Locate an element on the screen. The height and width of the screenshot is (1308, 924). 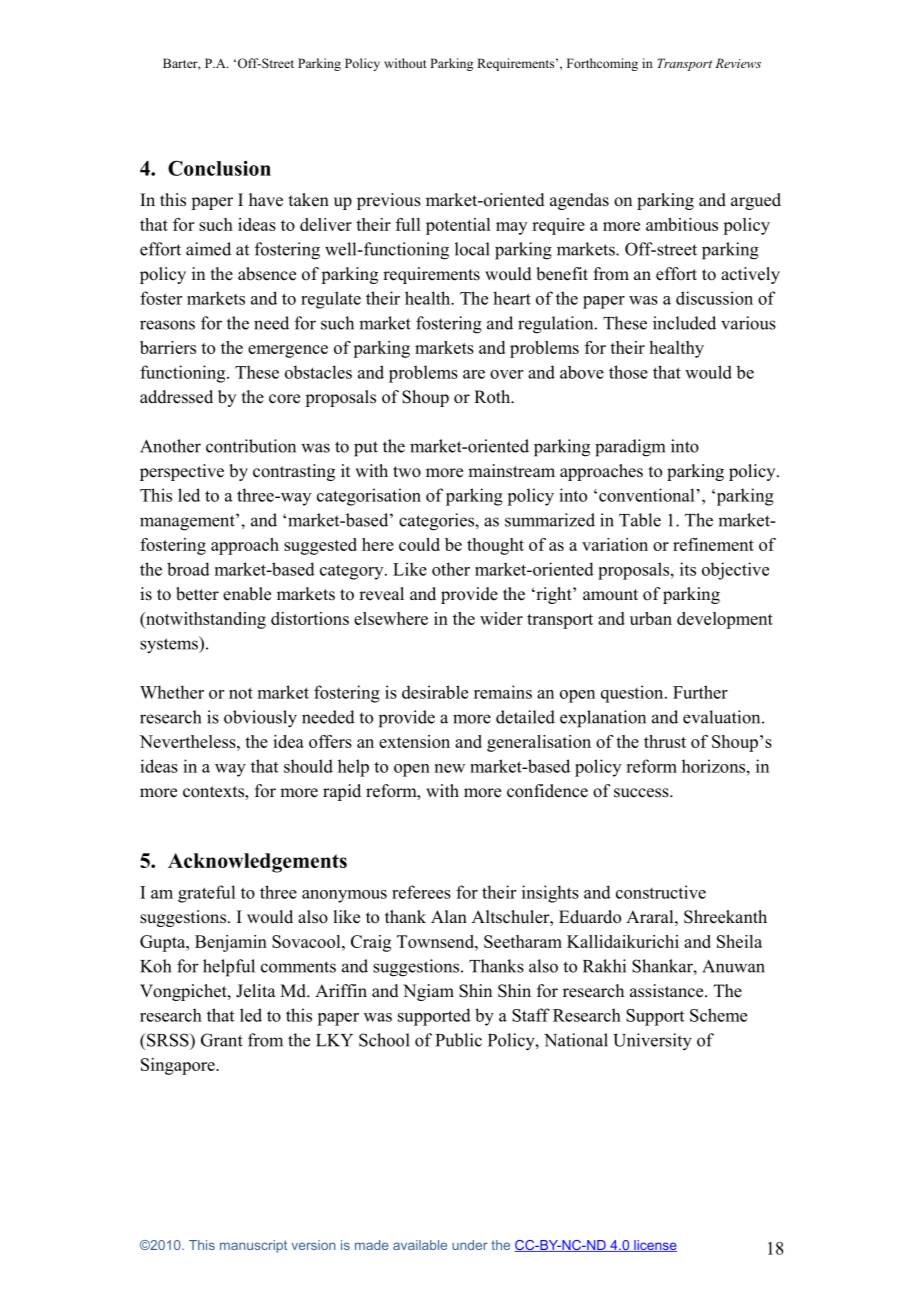
Alan is located at coordinates (449, 916).
